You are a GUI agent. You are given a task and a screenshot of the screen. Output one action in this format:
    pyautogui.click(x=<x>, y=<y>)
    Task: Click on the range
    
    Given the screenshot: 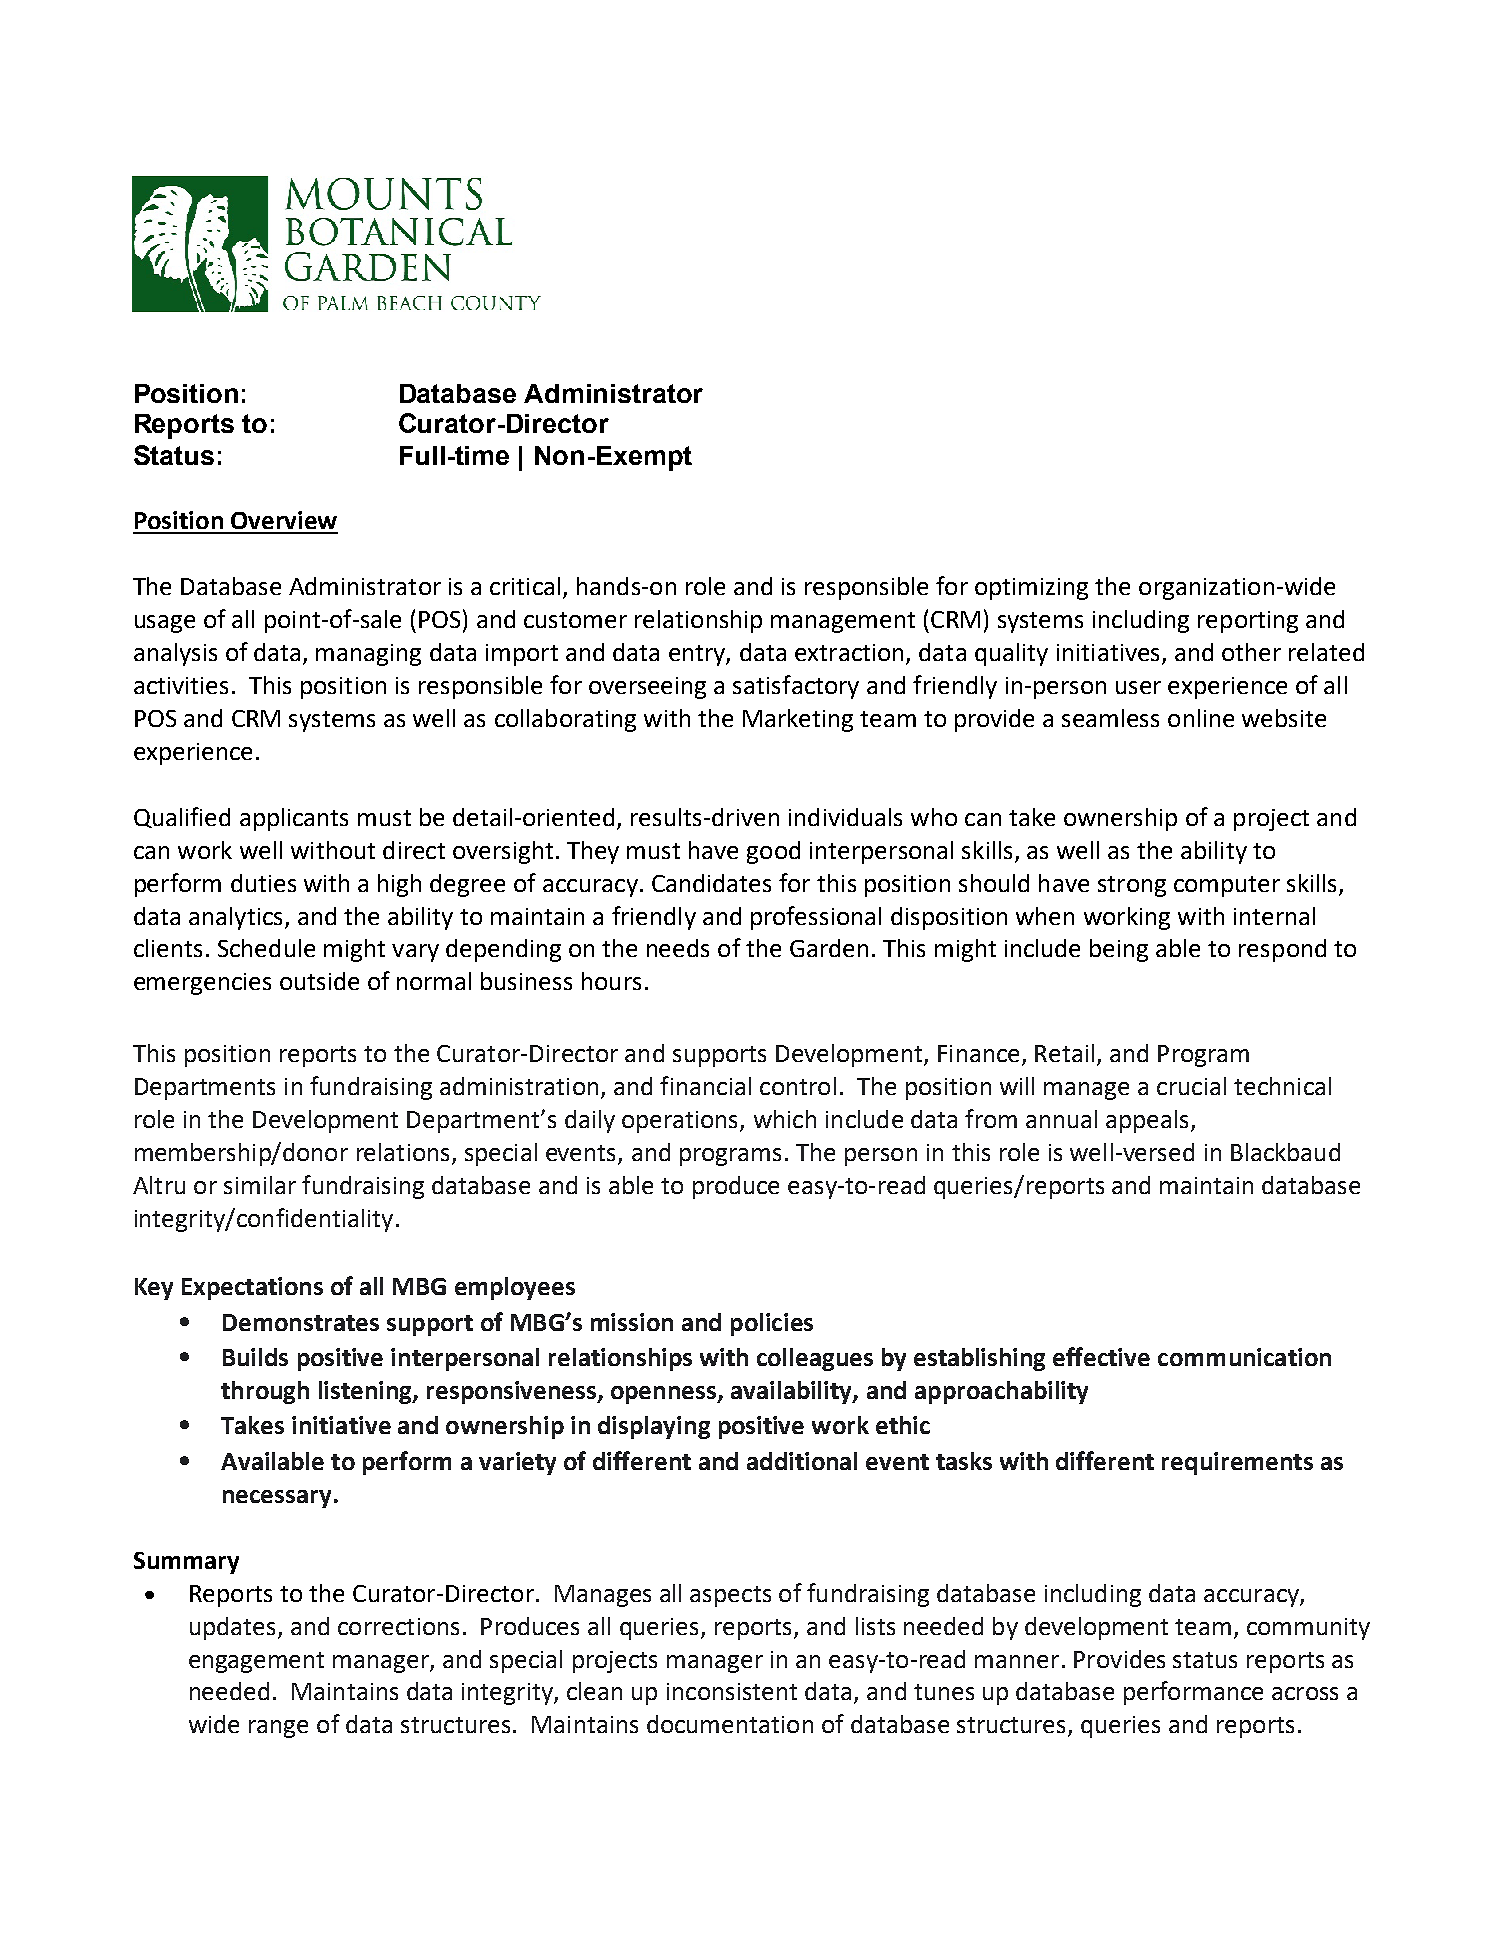 What is the action you would take?
    pyautogui.click(x=278, y=1729)
